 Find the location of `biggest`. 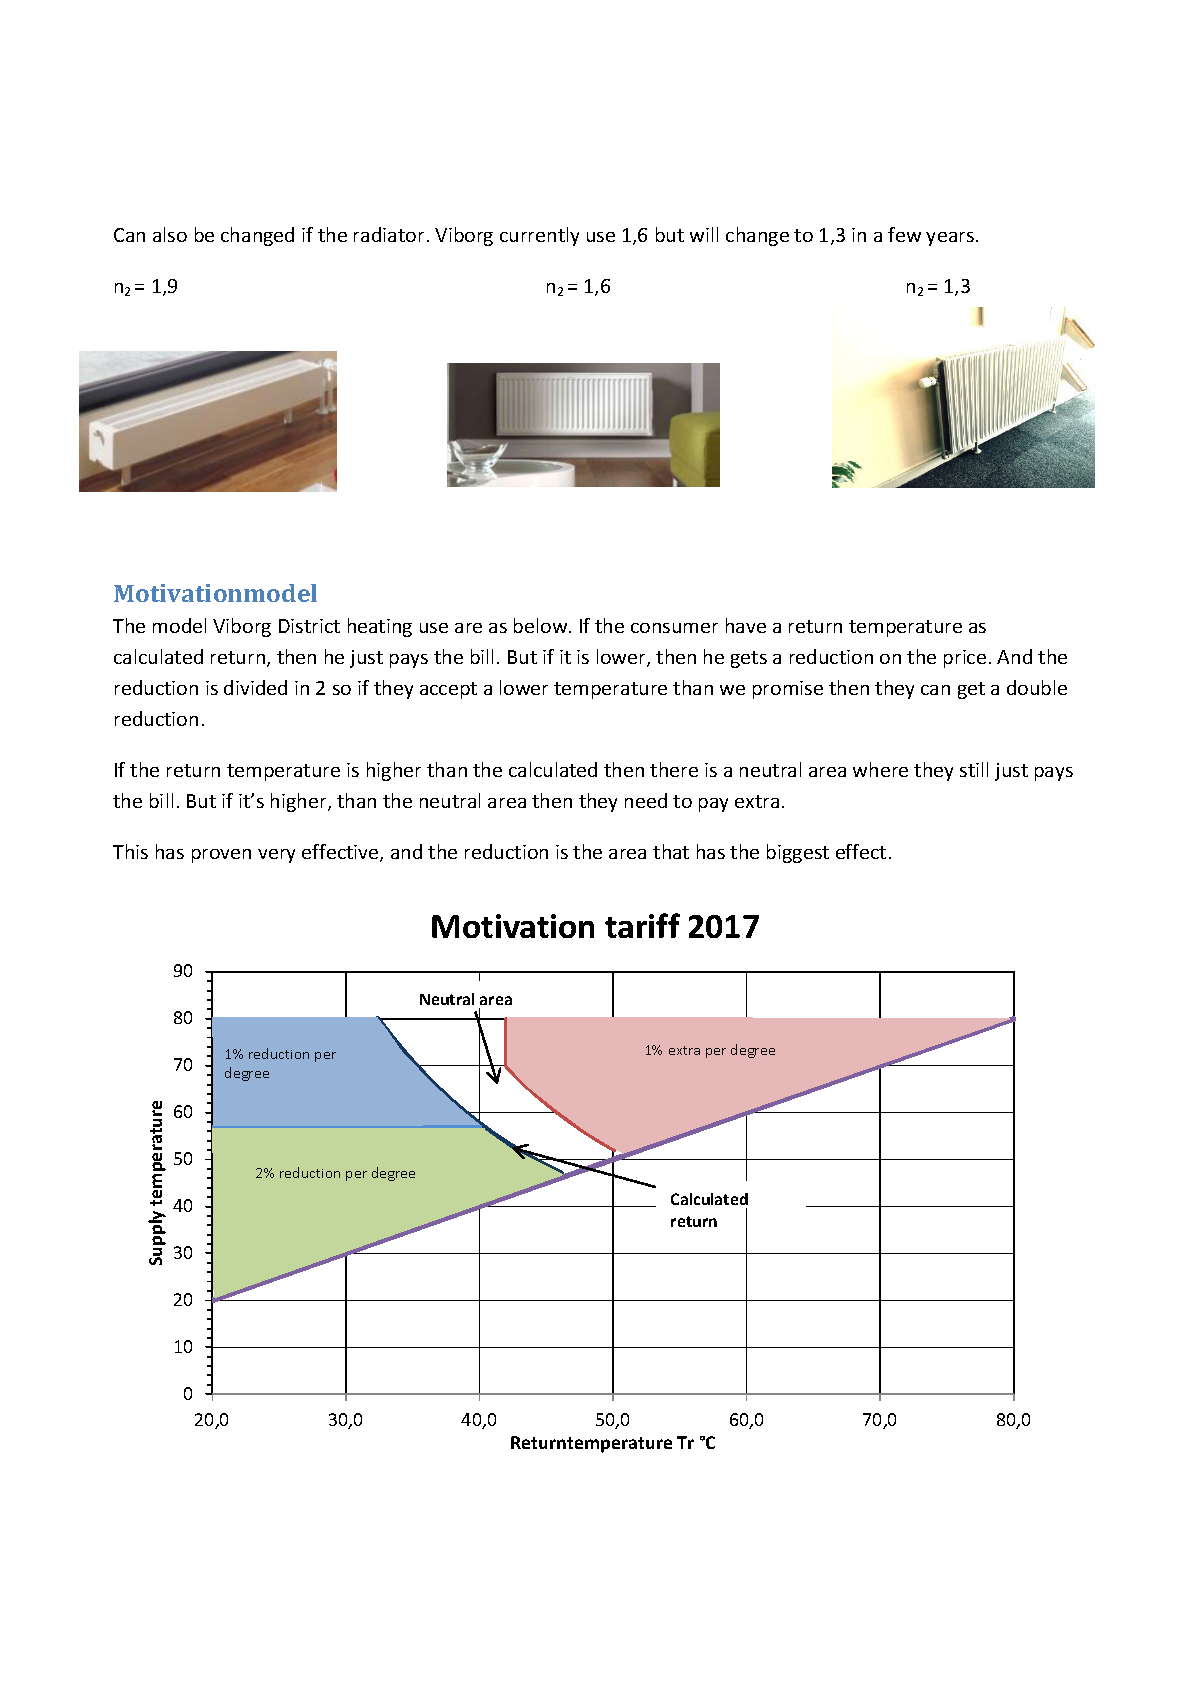

biggest is located at coordinates (798, 853).
